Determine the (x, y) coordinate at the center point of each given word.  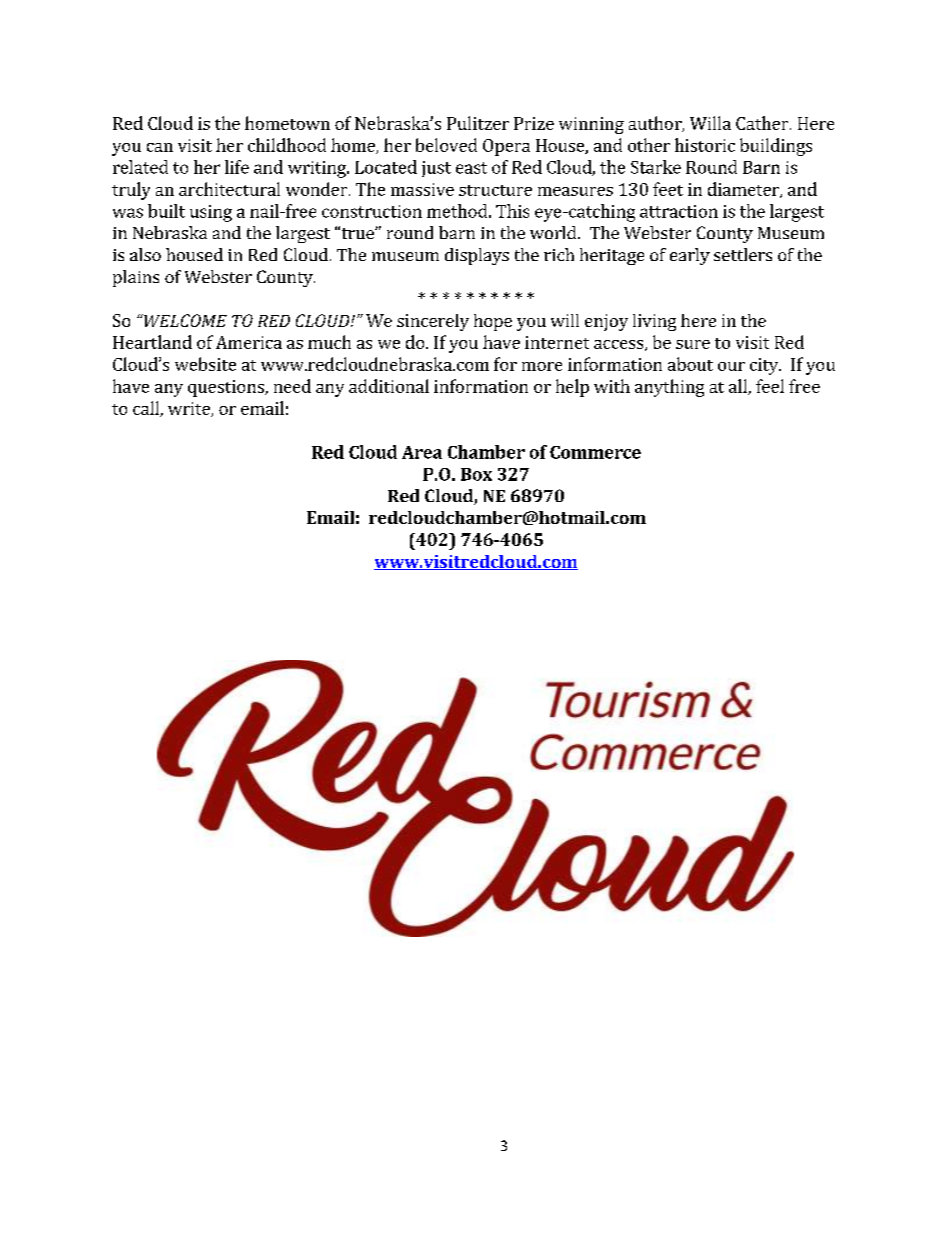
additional (389, 386)
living (654, 322)
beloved (446, 145)
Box (476, 474)
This (512, 211)
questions (227, 388)
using (211, 213)
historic (705, 145)
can (160, 147)
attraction (679, 211)
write (190, 409)
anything (669, 388)
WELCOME (184, 320)
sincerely (433, 322)
